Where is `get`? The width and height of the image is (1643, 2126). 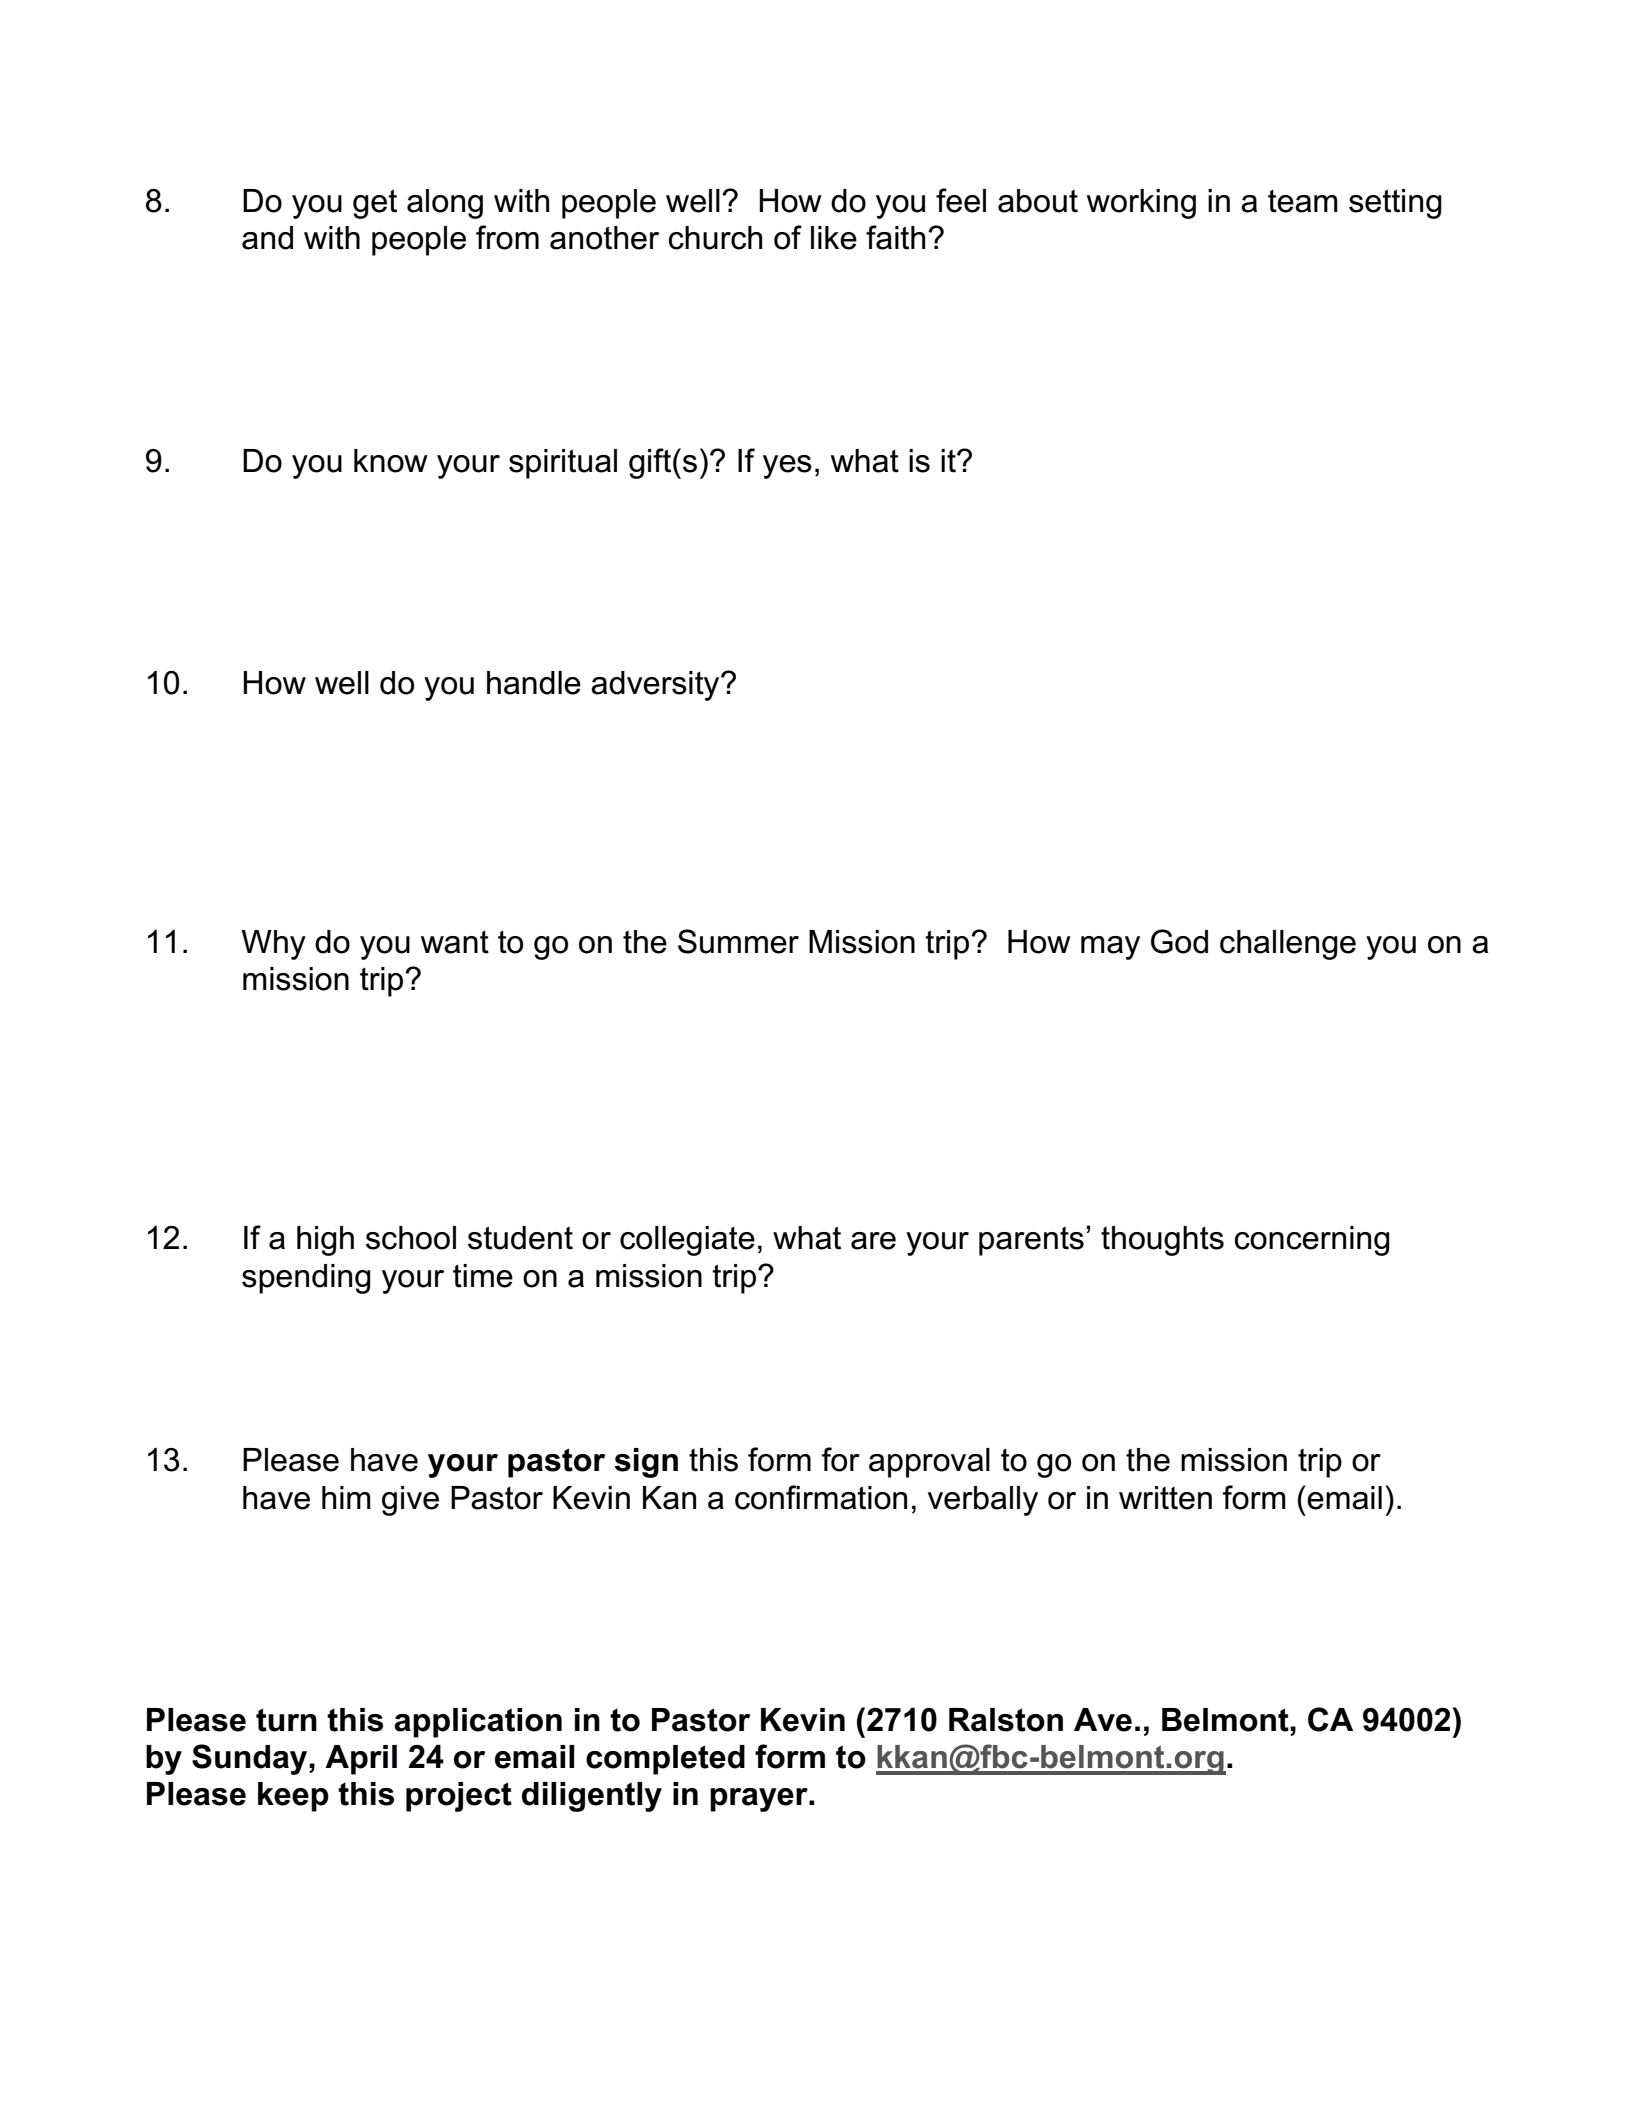 get is located at coordinates (375, 204).
